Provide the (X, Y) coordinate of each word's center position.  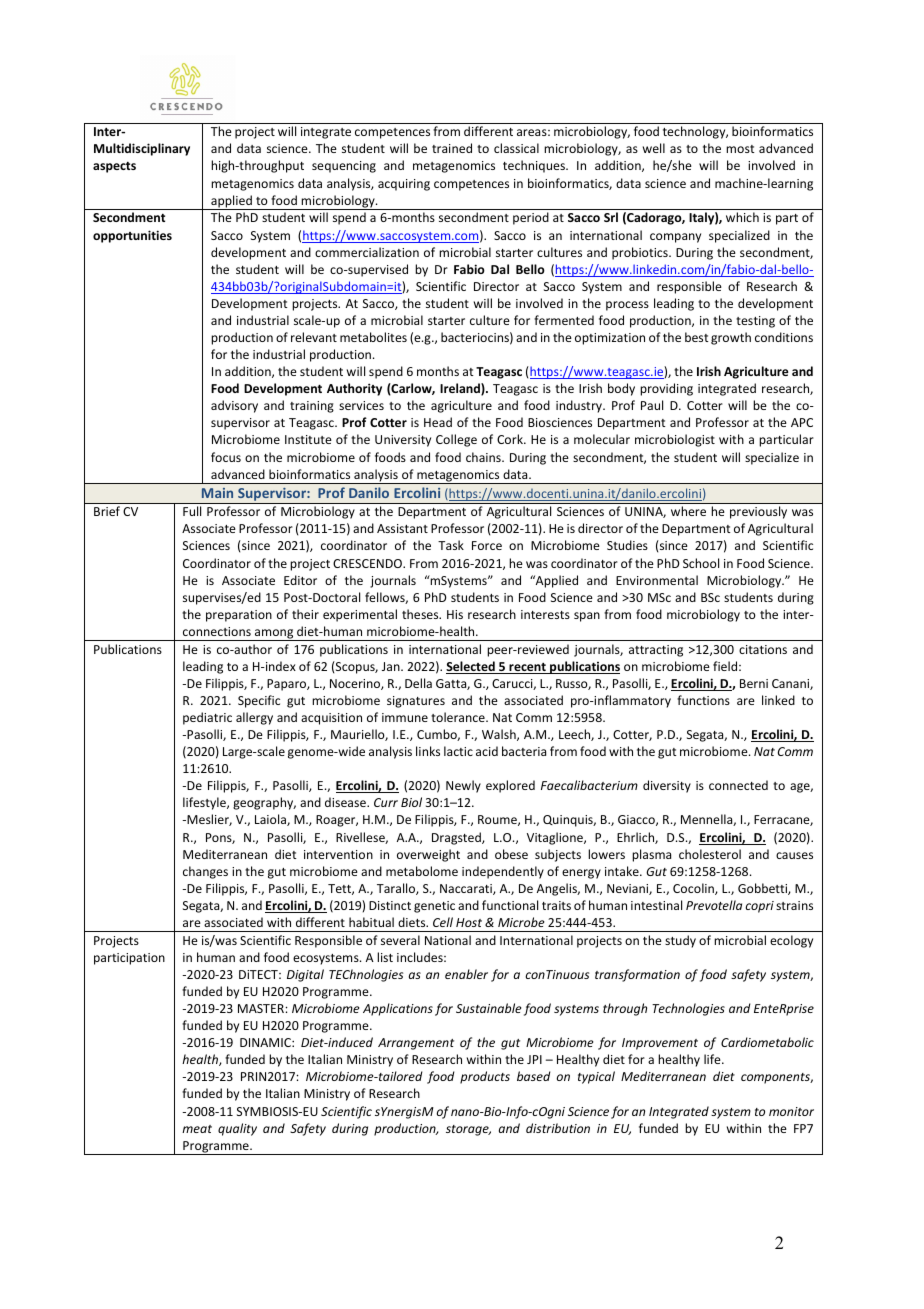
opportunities (132, 236)
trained (452, 148)
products (485, 1077)
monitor (791, 1111)
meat (197, 1129)
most (740, 149)
